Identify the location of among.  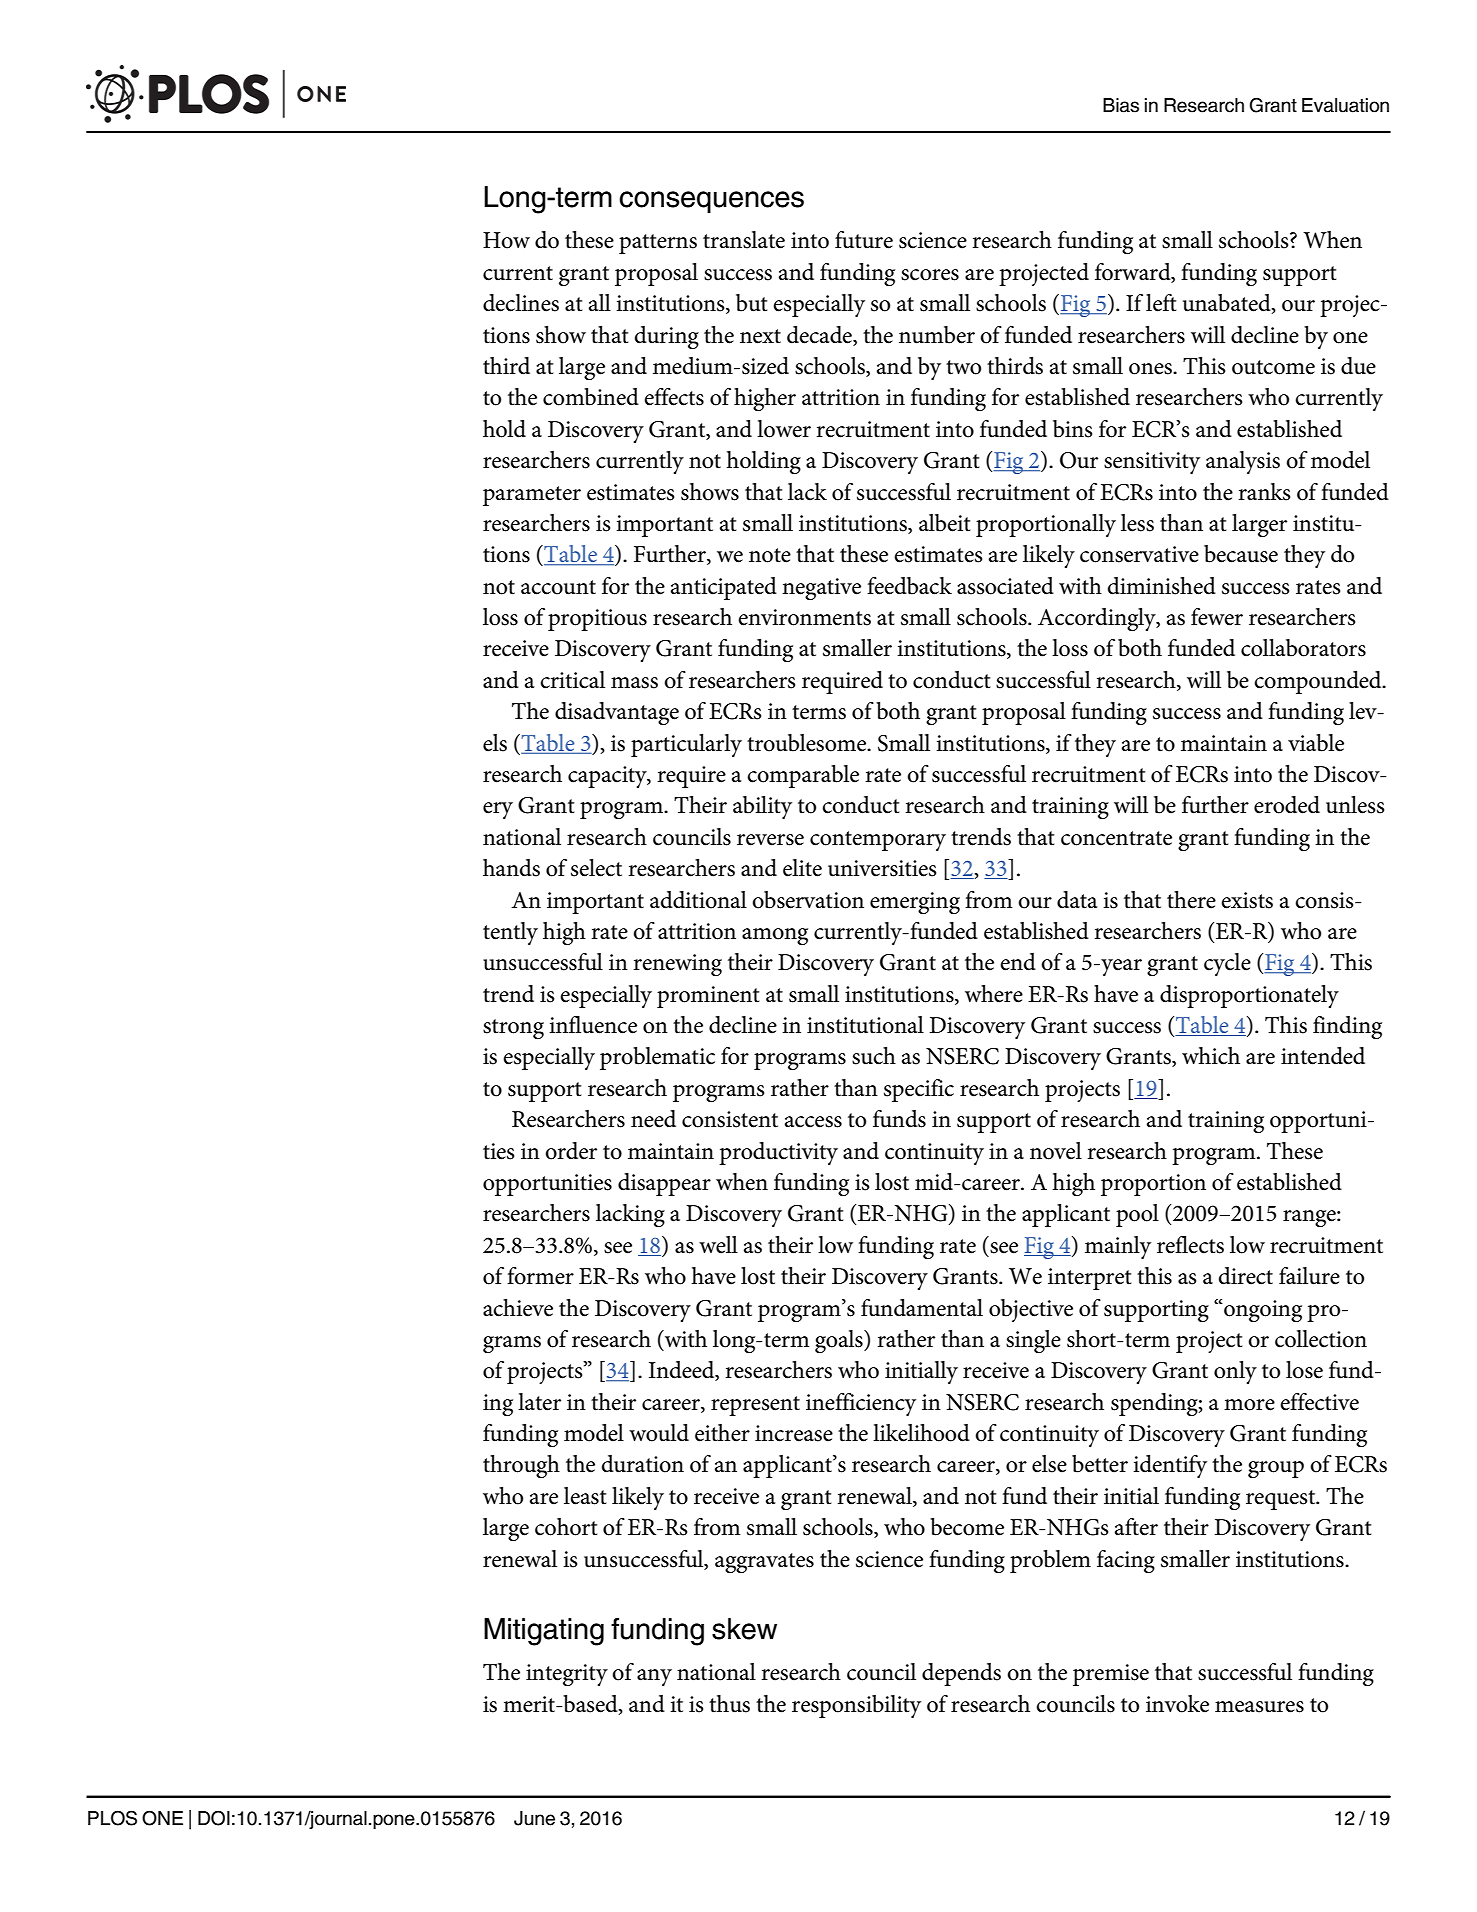
(775, 936).
